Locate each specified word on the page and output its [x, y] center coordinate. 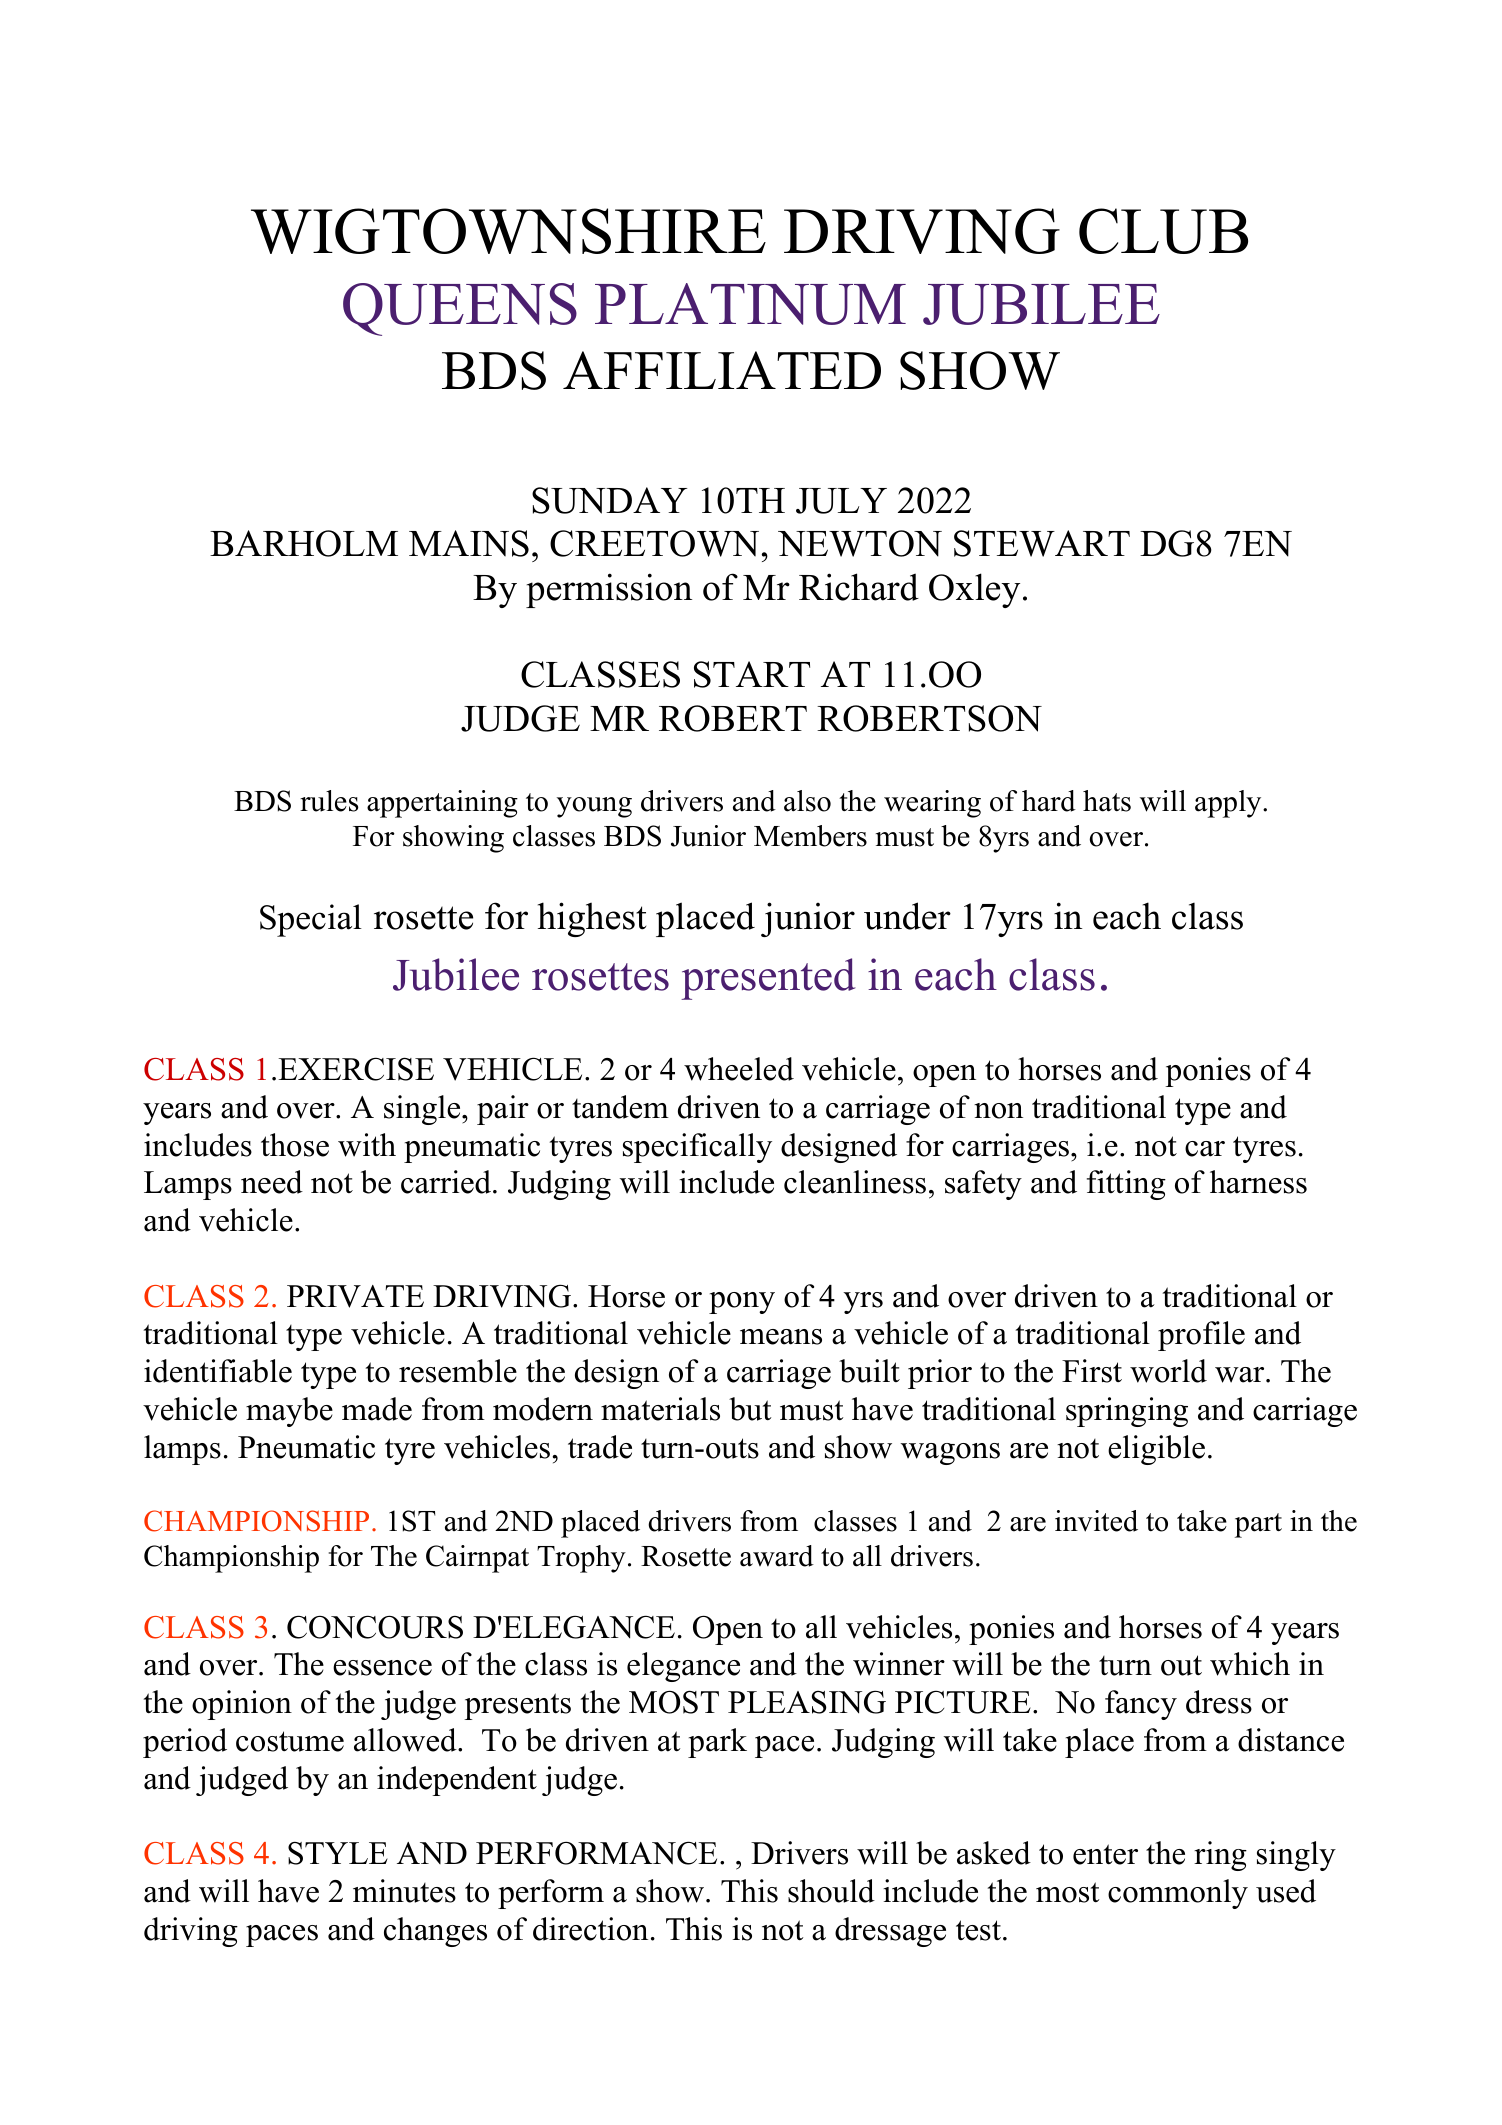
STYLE [338, 1853]
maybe [289, 1412]
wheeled [739, 1069]
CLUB [1163, 231]
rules [329, 801]
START [752, 674]
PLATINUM [750, 304]
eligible [1156, 1450]
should [831, 1891]
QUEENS [460, 309]
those [295, 1145]
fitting [1126, 1185]
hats [1107, 801]
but [750, 1409]
